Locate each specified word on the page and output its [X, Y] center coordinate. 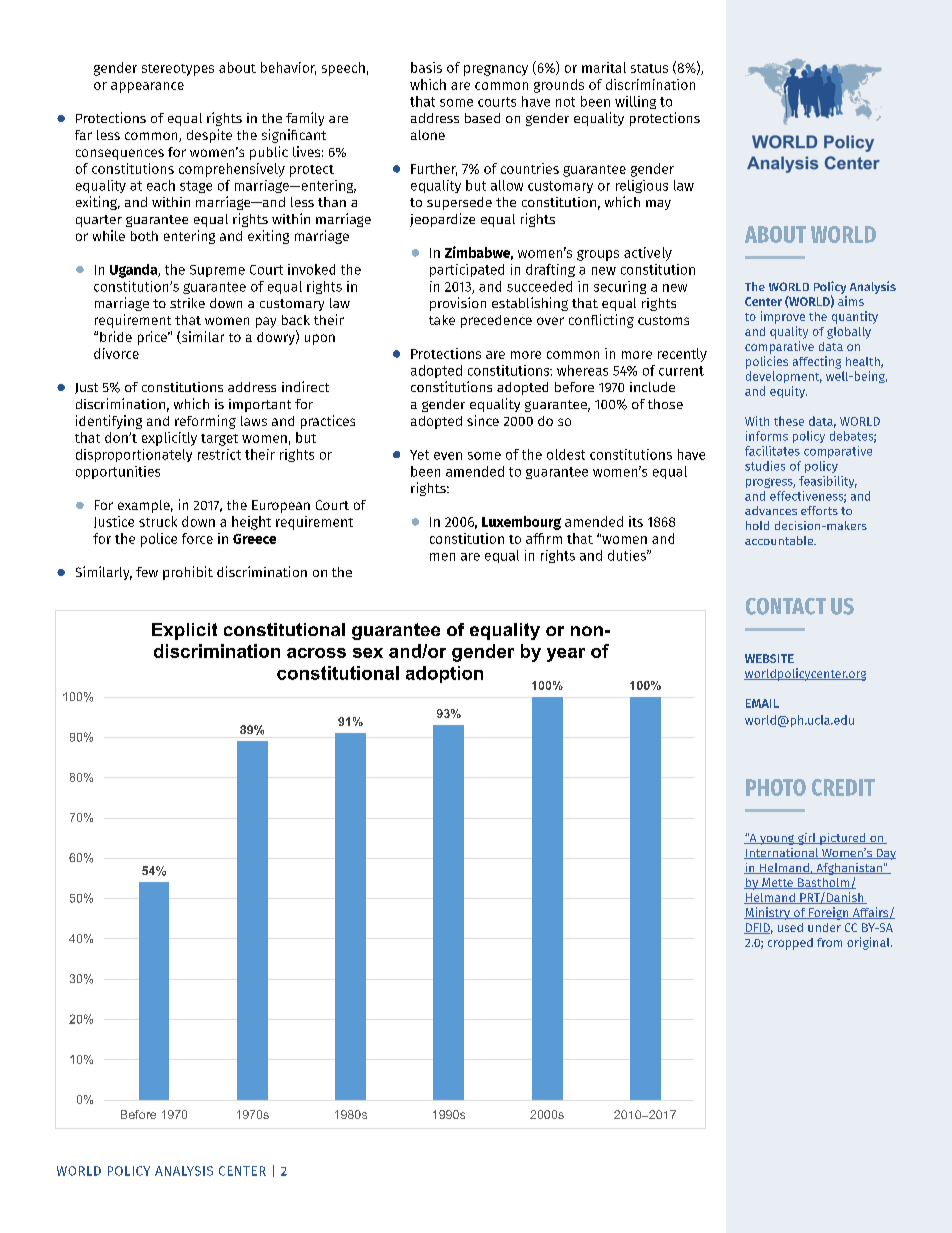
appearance [147, 87]
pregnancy [496, 70]
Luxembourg [521, 523]
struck [158, 521]
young [777, 840]
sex [368, 653]
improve [783, 317]
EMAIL [762, 703]
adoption [444, 674]
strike [187, 303]
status [649, 68]
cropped [790, 944]
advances [771, 510]
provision [458, 304]
